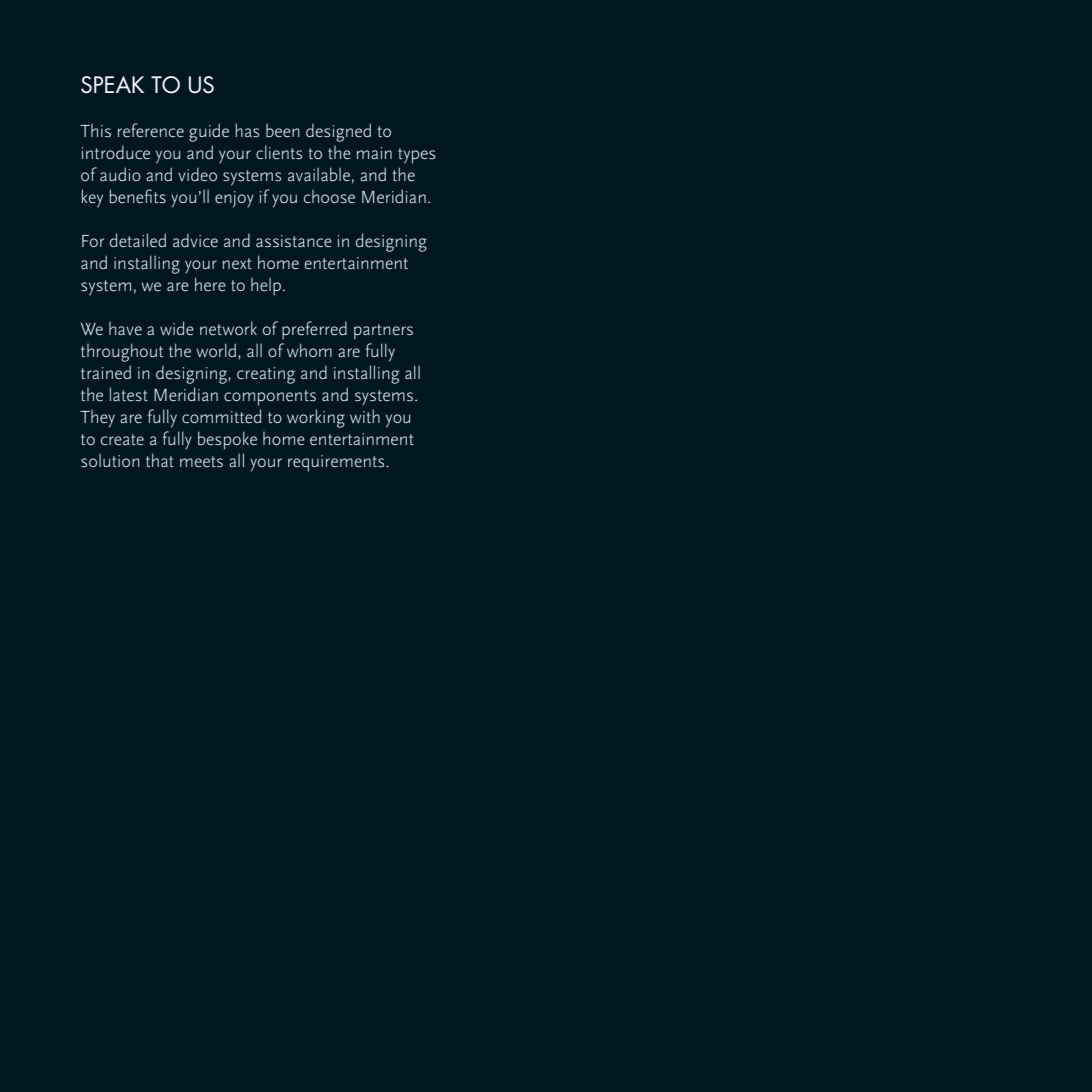  Describe the element at coordinates (338, 132) in the screenshot. I see `designed` at that location.
